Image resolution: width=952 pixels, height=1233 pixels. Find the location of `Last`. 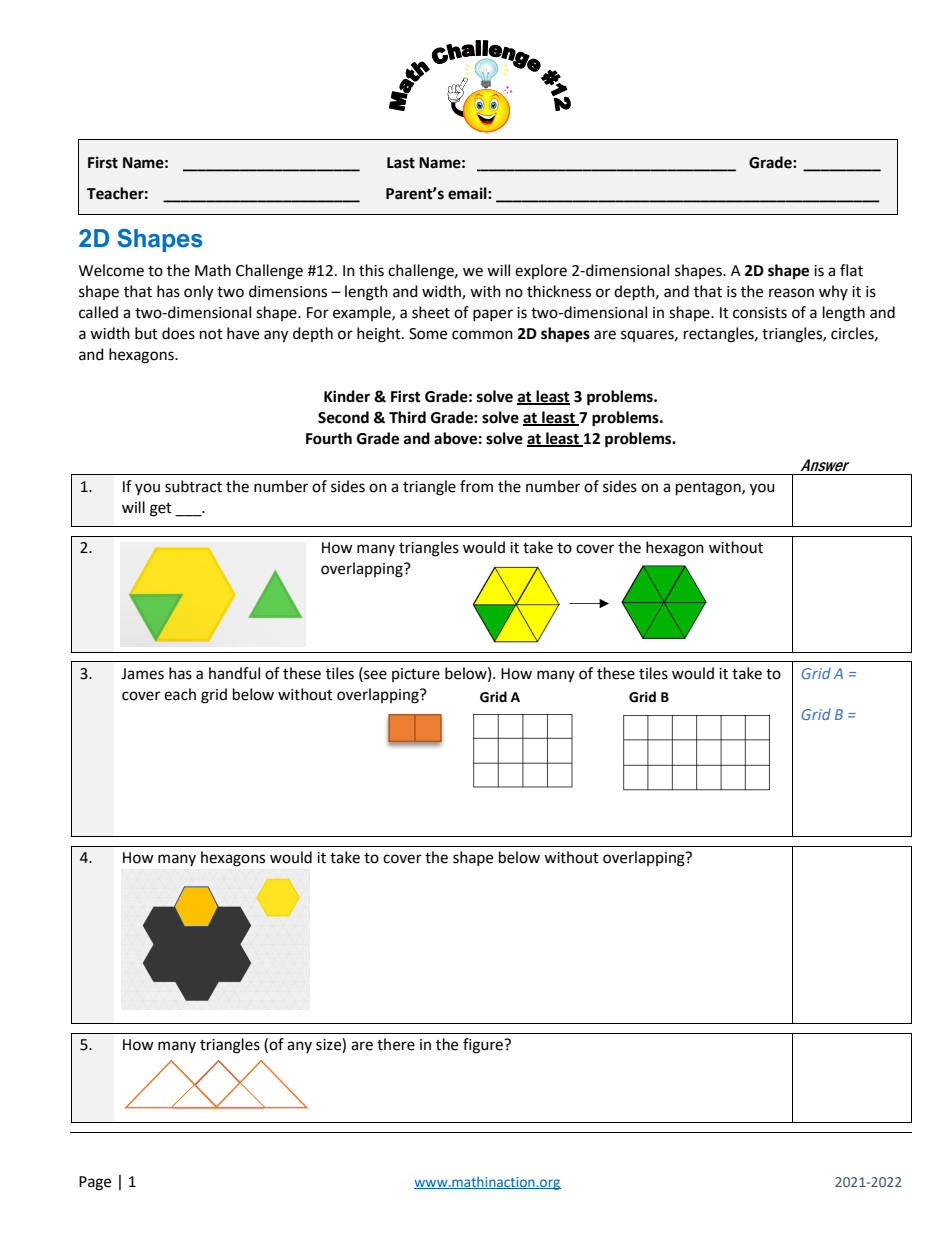

Last is located at coordinates (401, 163).
